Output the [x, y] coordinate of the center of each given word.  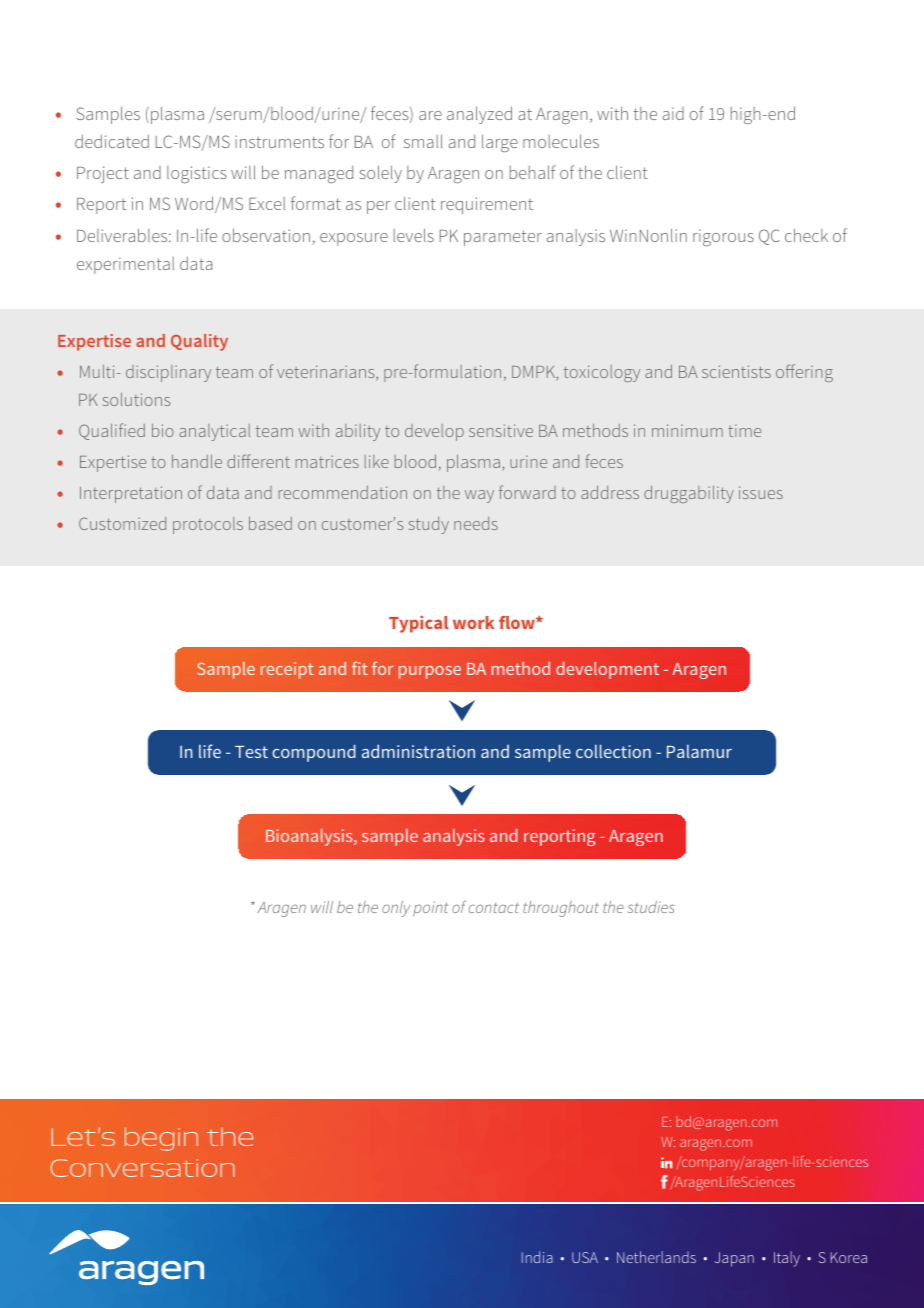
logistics [197, 174]
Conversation [143, 1168]
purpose [430, 672]
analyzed [479, 115]
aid [673, 113]
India [537, 1257]
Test [251, 752]
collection [613, 751]
